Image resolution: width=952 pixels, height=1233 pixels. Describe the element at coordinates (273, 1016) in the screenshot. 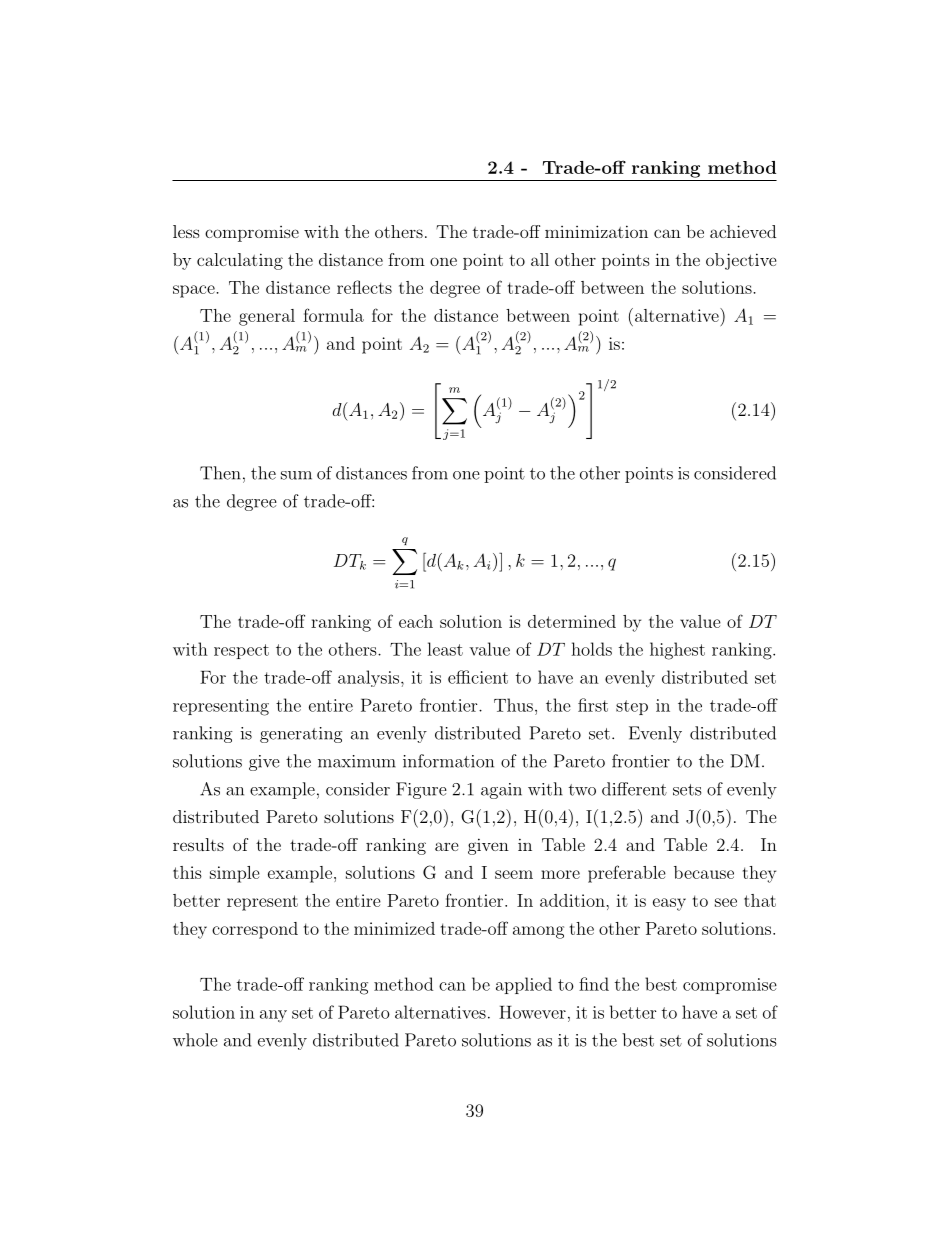

I see `any` at that location.
